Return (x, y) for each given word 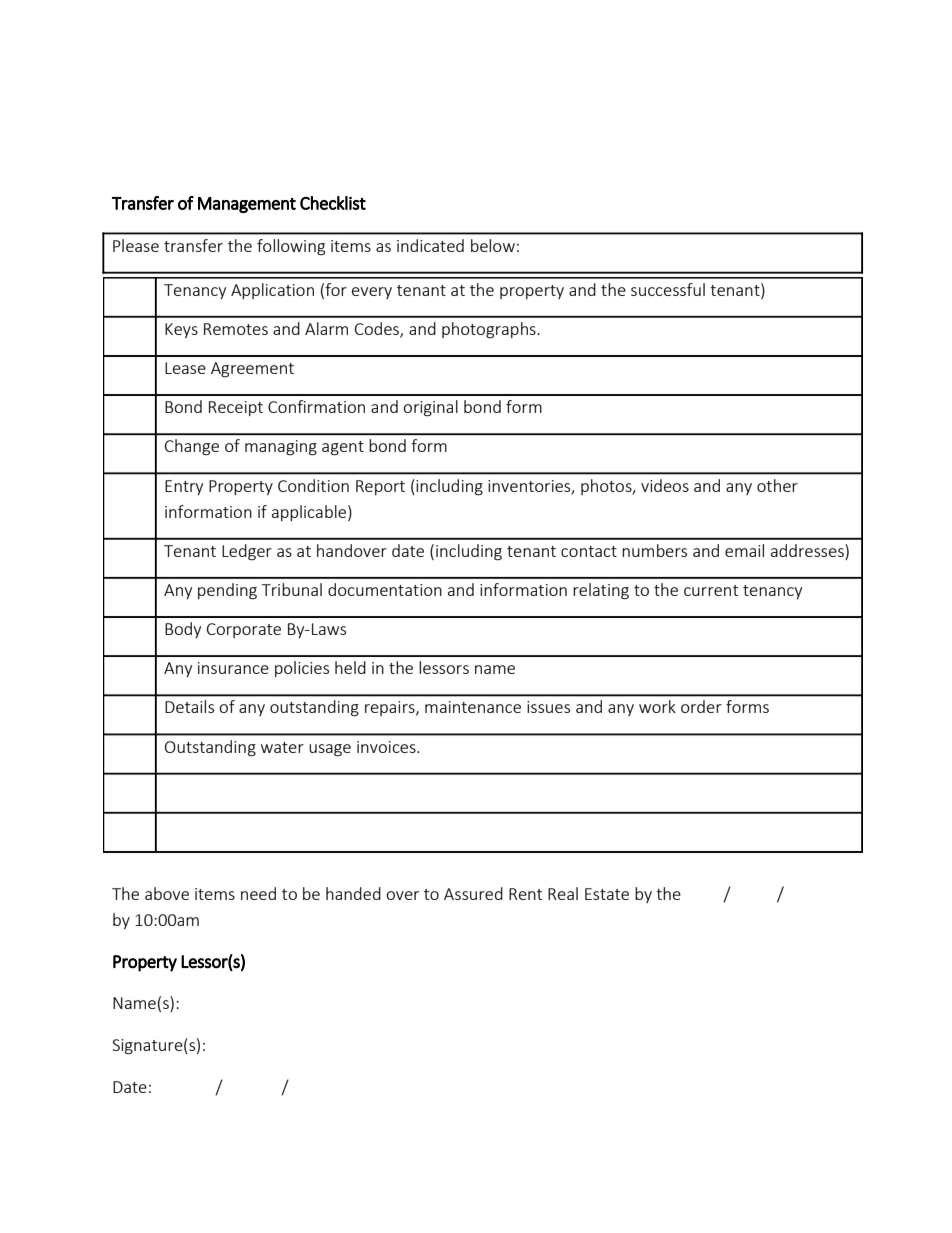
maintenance (473, 707)
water (282, 747)
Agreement (252, 370)
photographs (490, 330)
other (777, 485)
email (744, 550)
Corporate (244, 630)
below (493, 245)
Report (380, 487)
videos (665, 485)
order (701, 706)
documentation (385, 589)
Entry (184, 487)
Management (247, 205)
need (258, 893)
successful (668, 289)
